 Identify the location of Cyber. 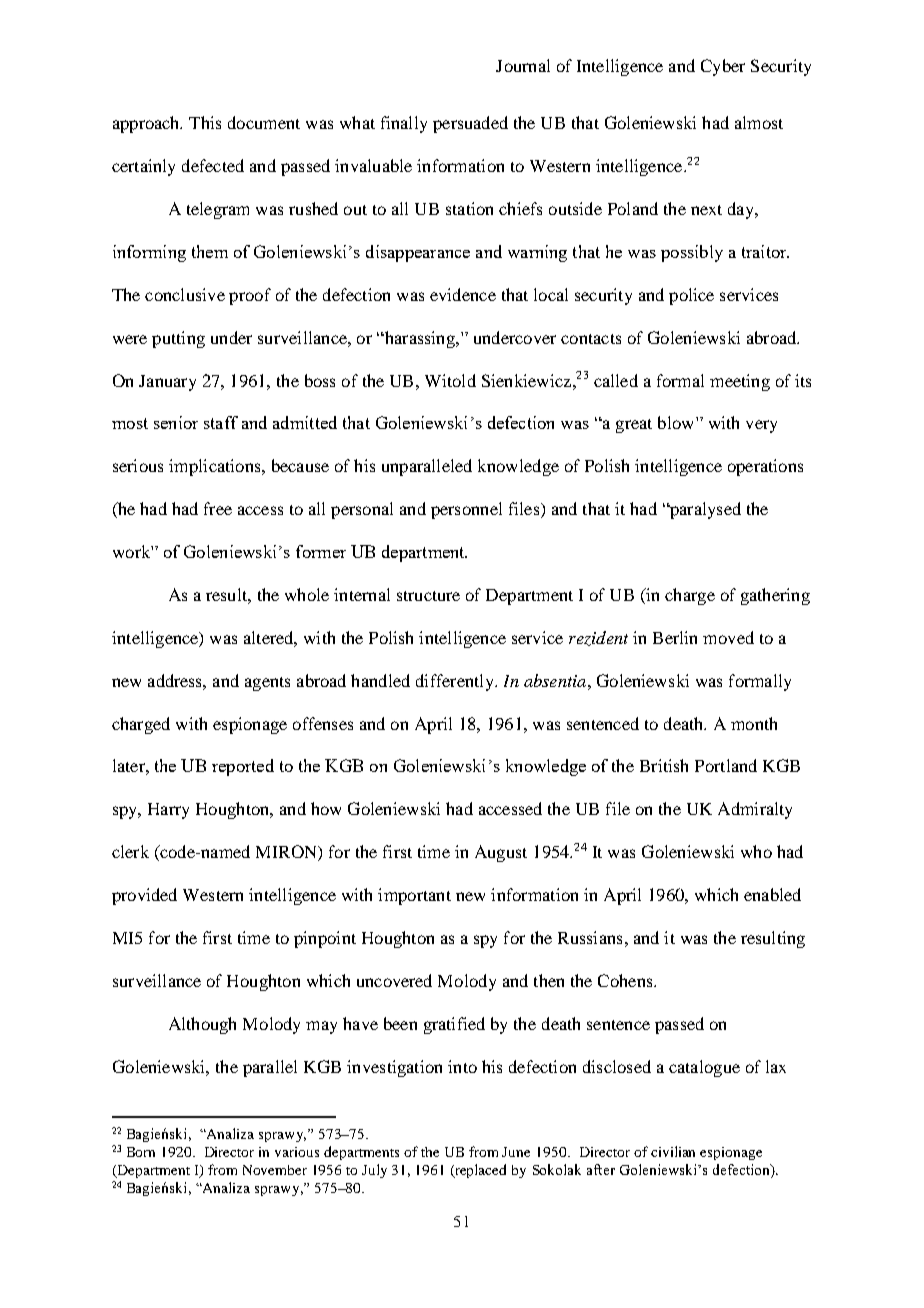
(723, 67).
